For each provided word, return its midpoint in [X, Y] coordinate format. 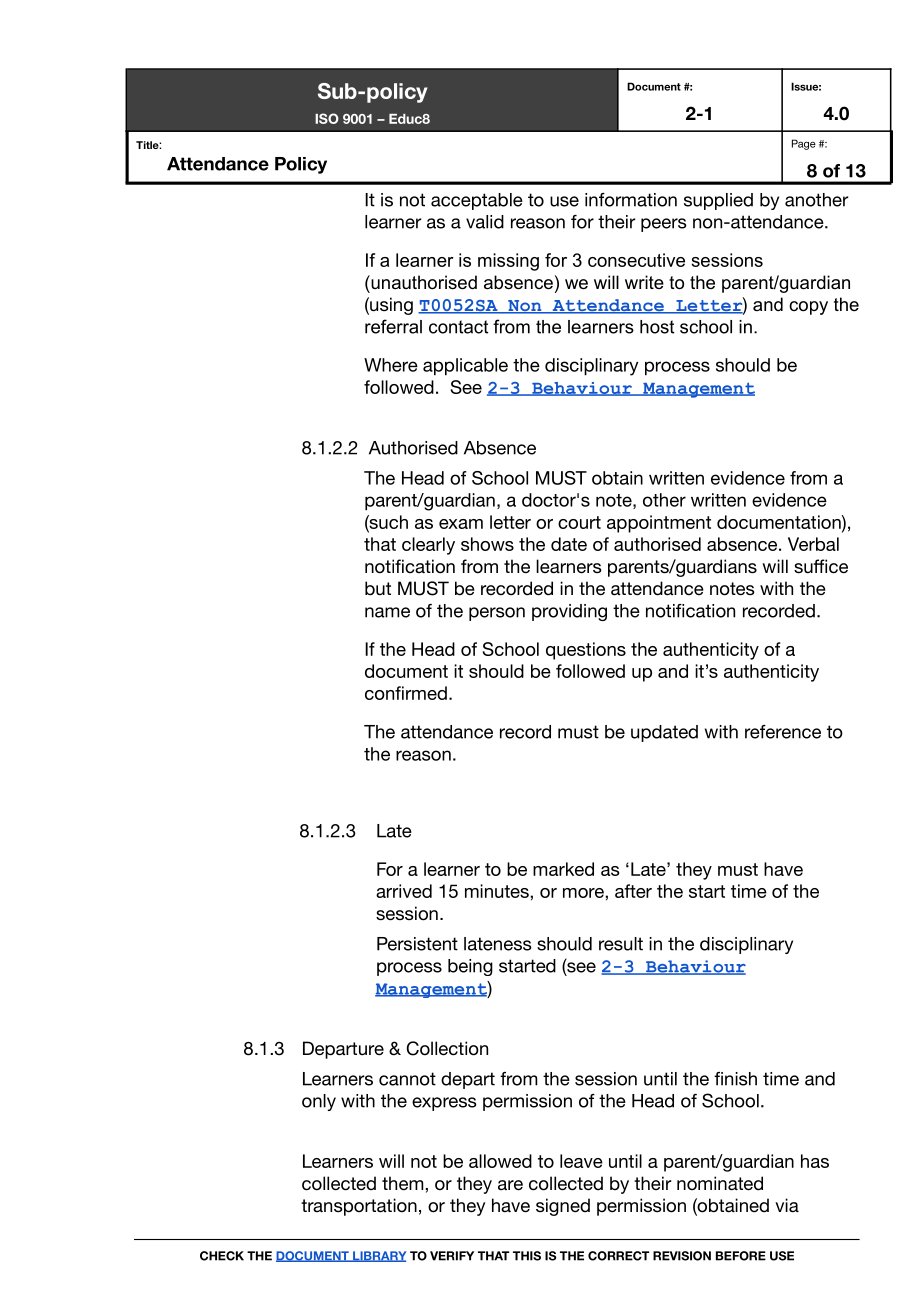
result [621, 944]
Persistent [417, 944]
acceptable [477, 201]
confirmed [406, 693]
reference [783, 732]
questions [586, 651]
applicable [465, 366]
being [470, 967]
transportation [359, 1207]
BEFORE [741, 1256]
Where [391, 365]
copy [808, 308]
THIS [527, 1256]
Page [804, 144]
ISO [327, 118]
